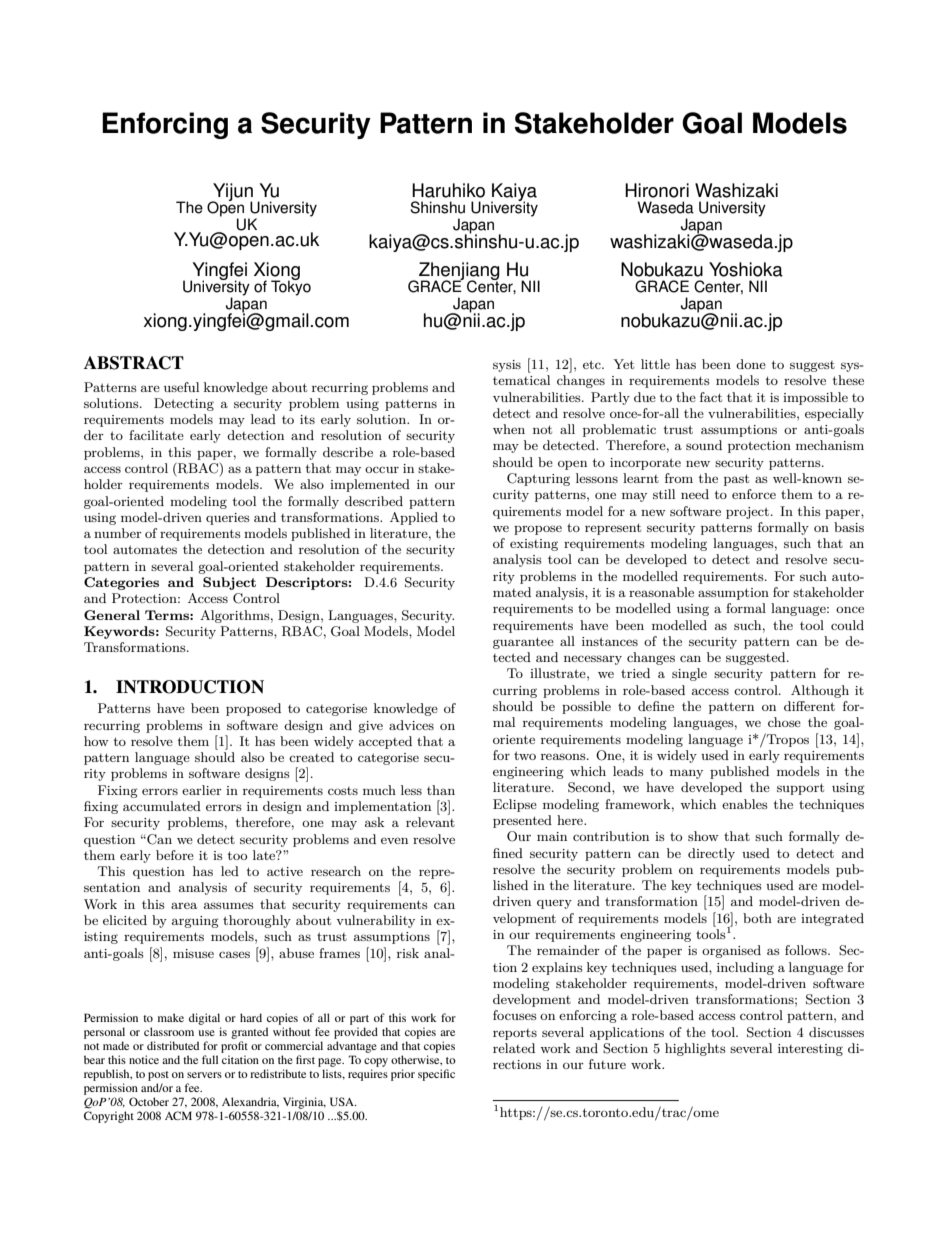 Image resolution: width=952 pixels, height=1233 pixels. Describe the element at coordinates (593, 364) in the screenshot. I see `etc` at that location.
